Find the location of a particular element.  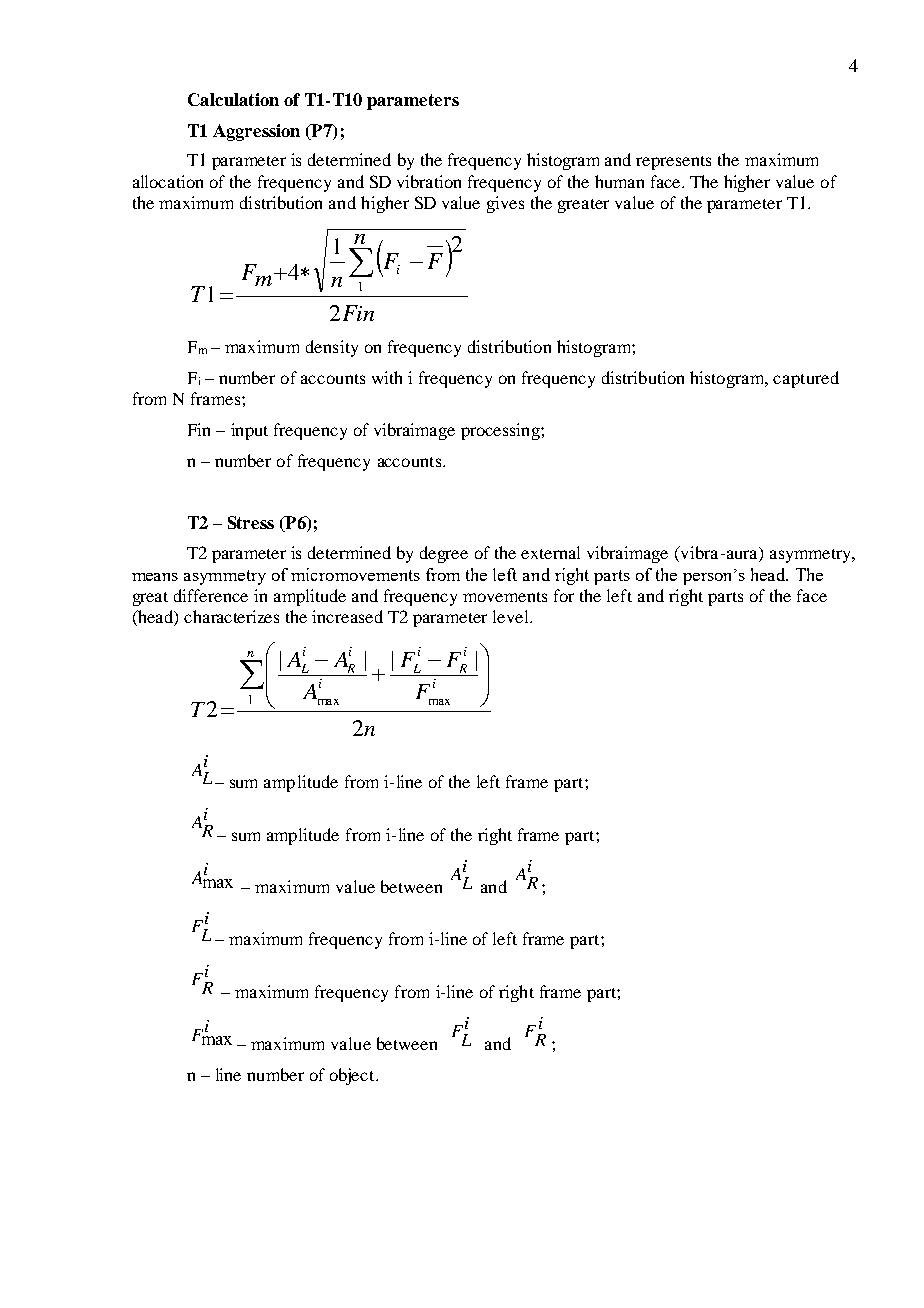

level is located at coordinates (512, 616).
